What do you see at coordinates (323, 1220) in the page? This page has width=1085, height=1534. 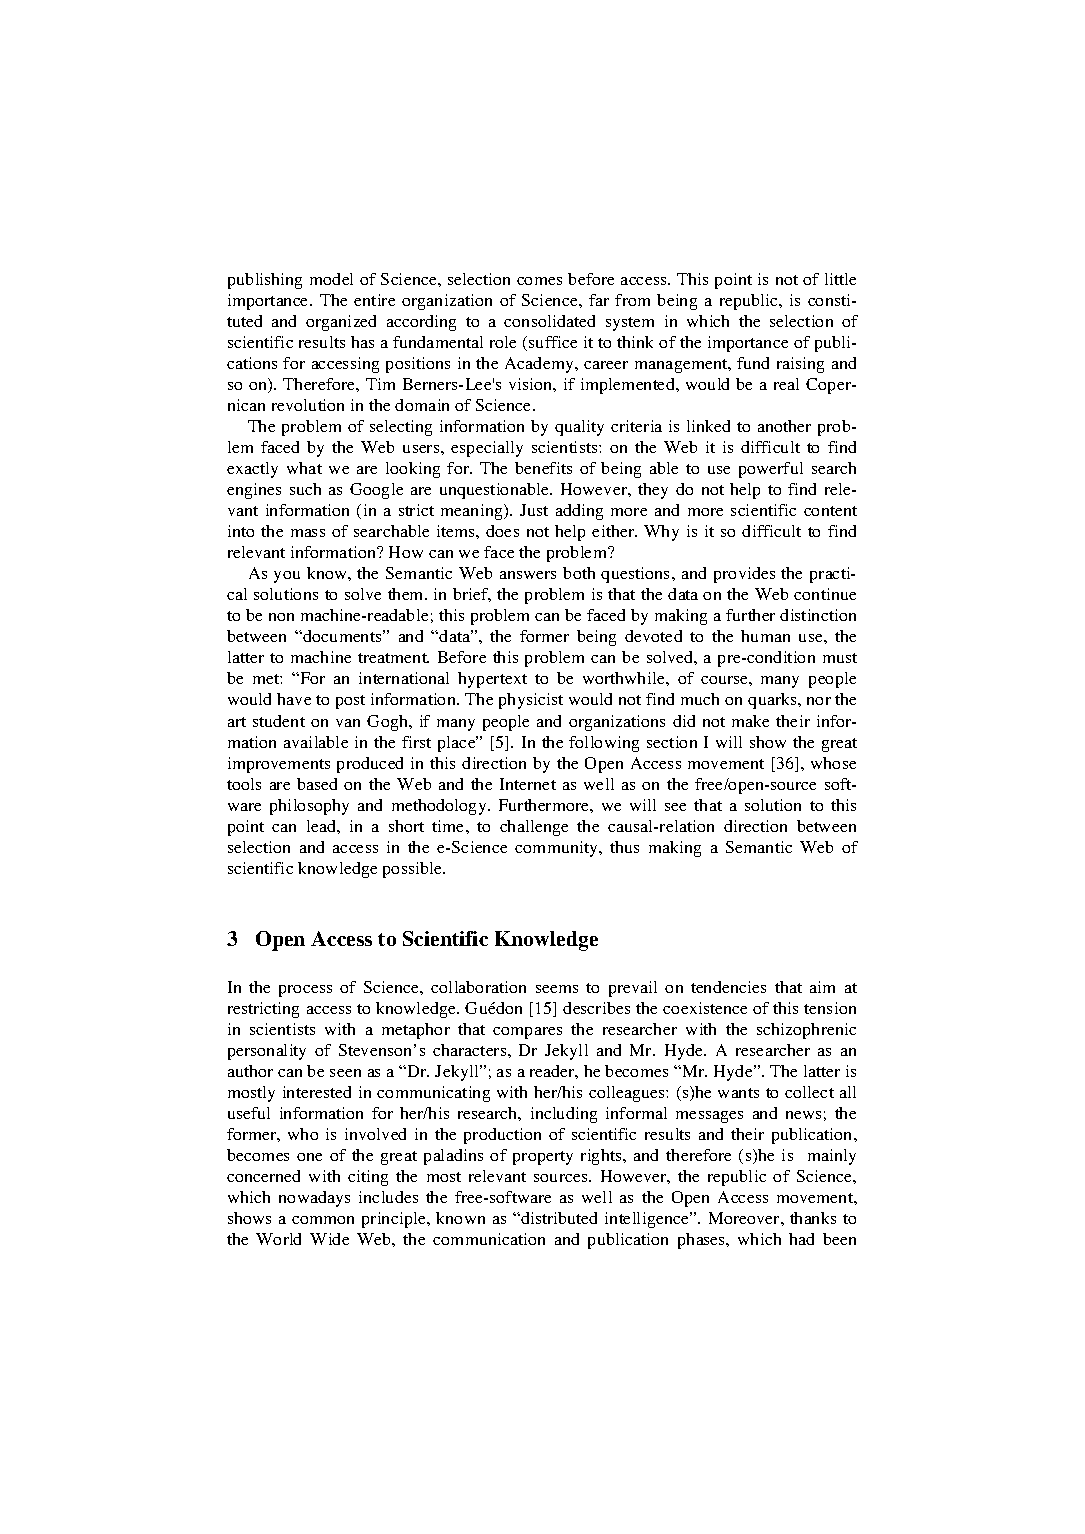 I see `common` at bounding box center [323, 1220].
